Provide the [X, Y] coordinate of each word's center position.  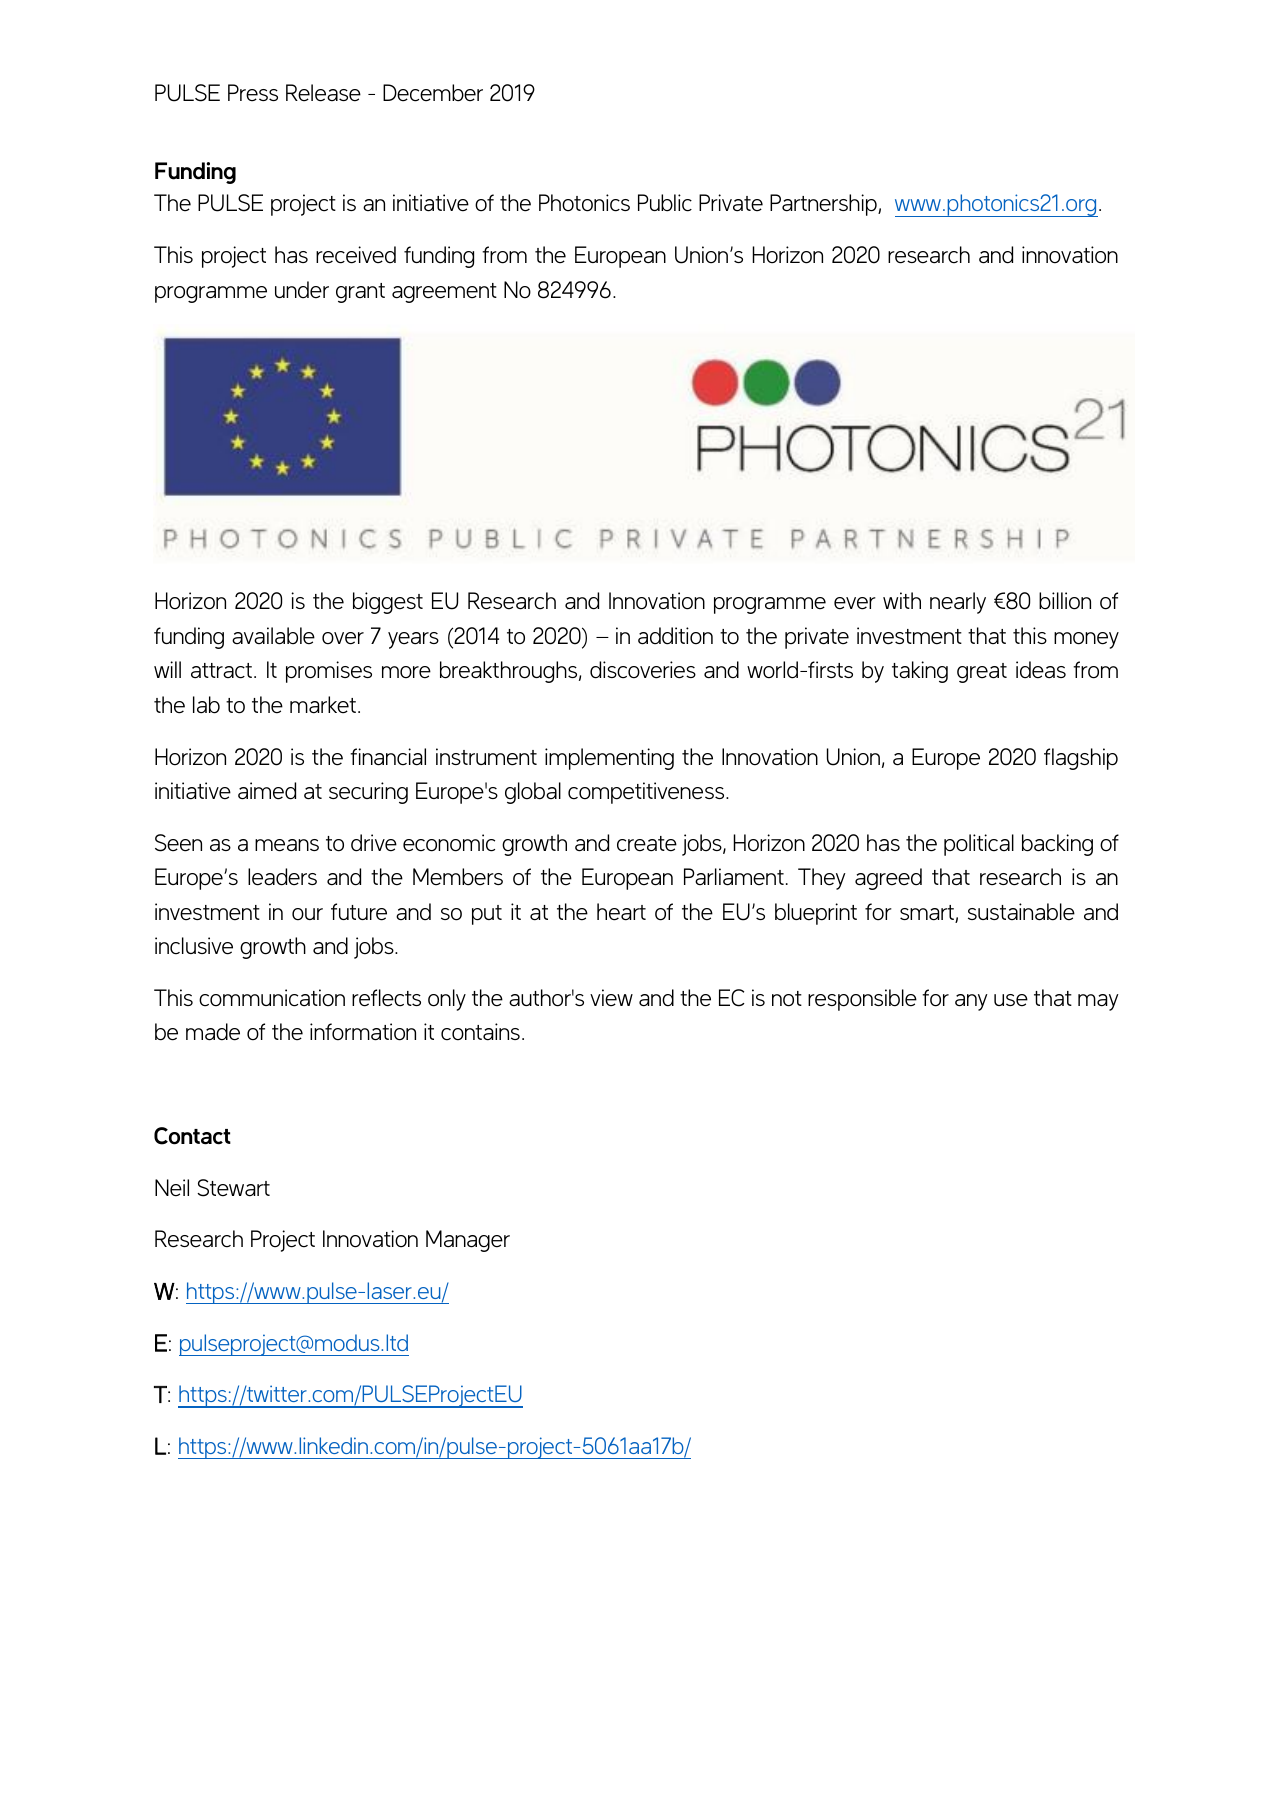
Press [253, 93]
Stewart [233, 1188]
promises [329, 672]
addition [675, 636]
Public [665, 203]
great [982, 673]
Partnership [824, 205]
